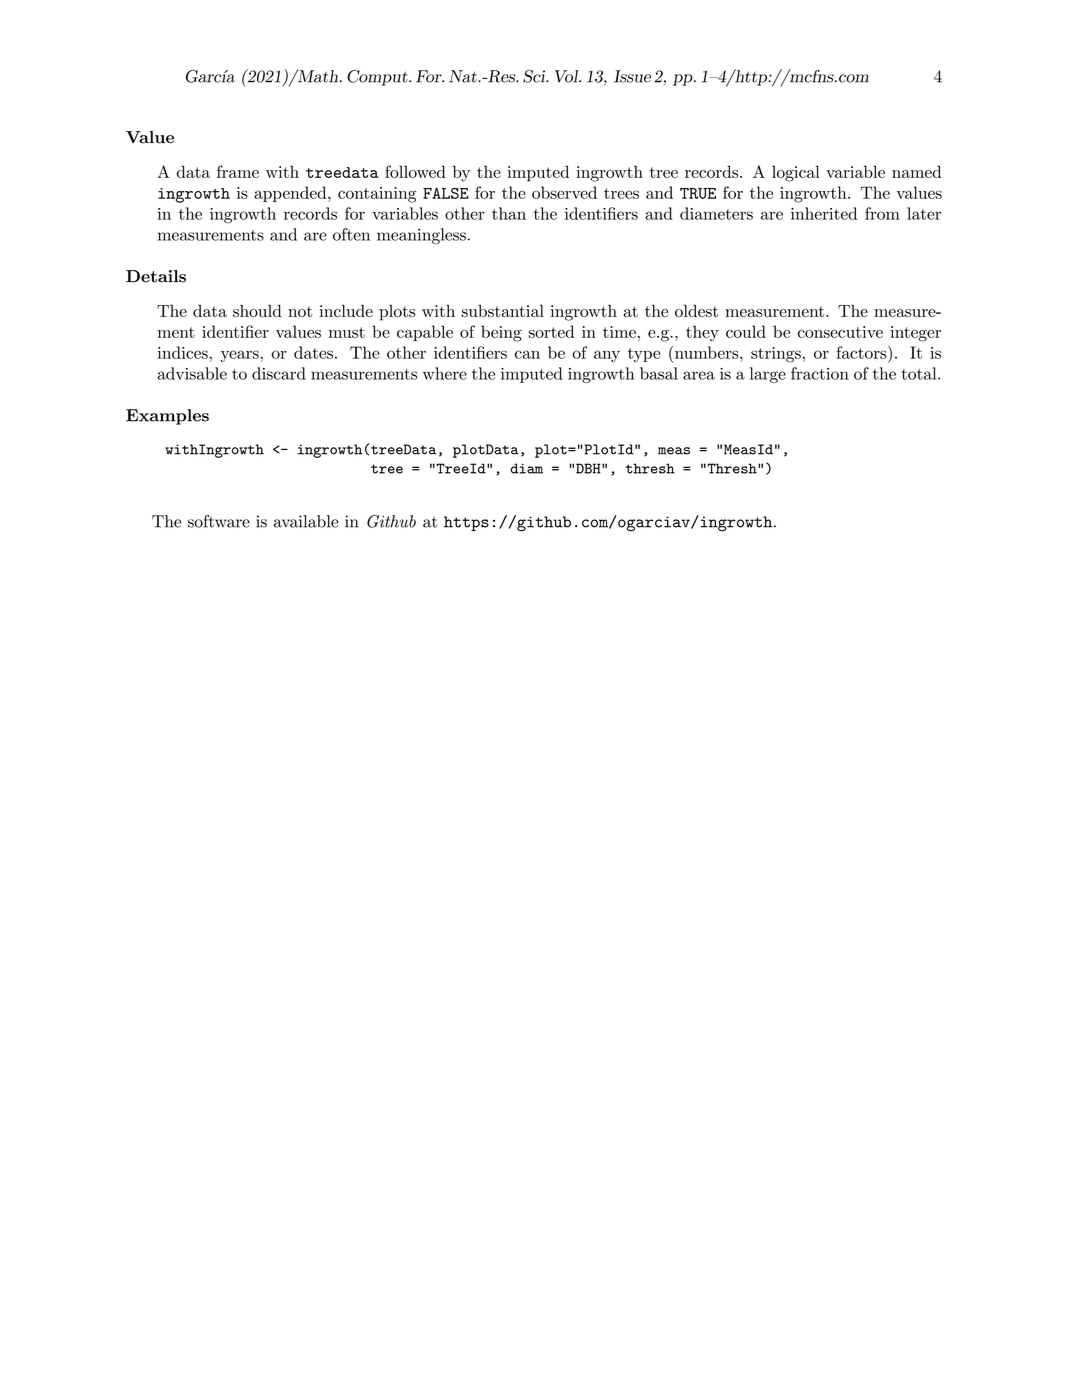  Describe the element at coordinates (535, 76) in the page. I see `Sci` at that location.
